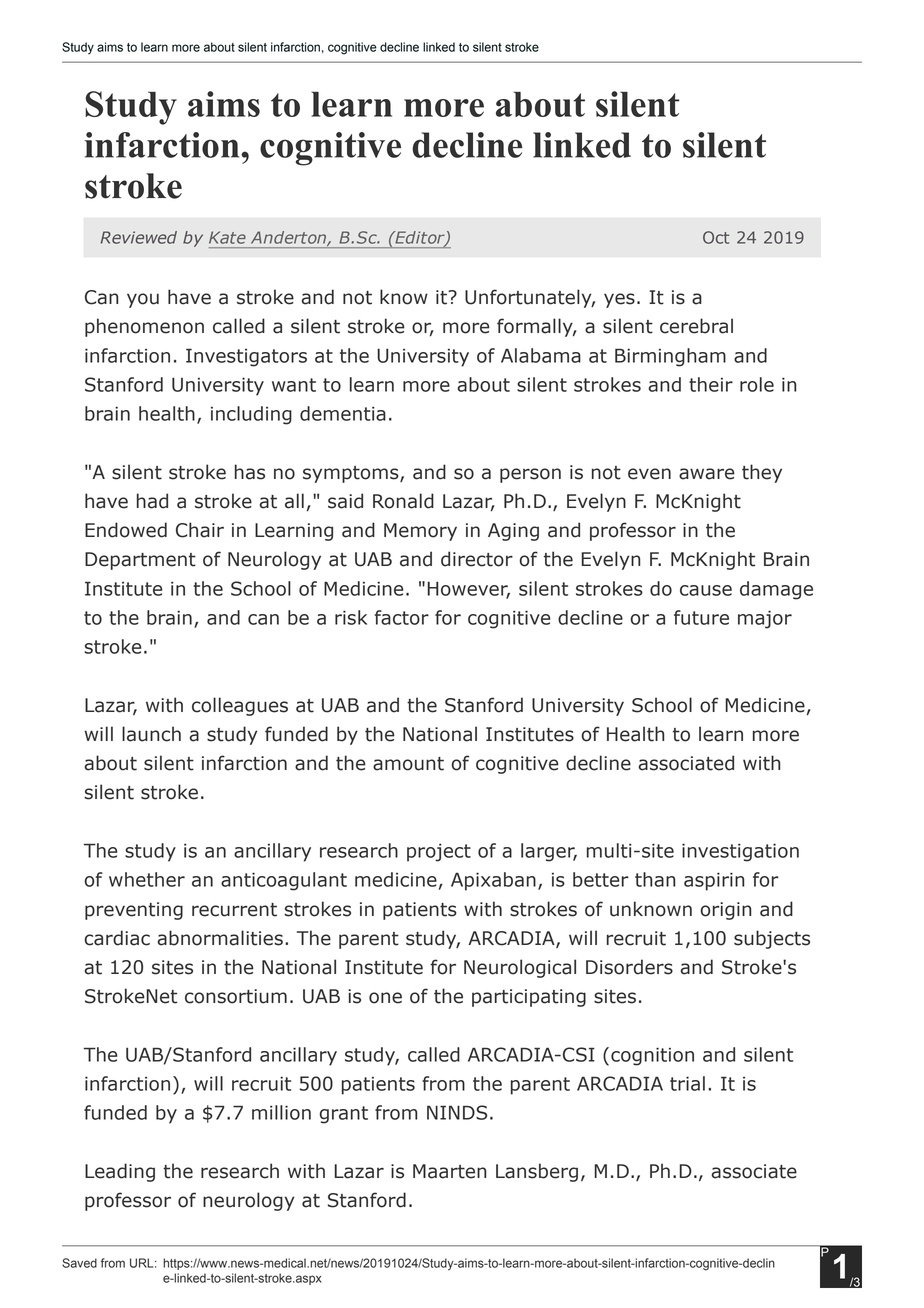 The image size is (924, 1308). What do you see at coordinates (152, 501) in the page?
I see `had` at bounding box center [152, 501].
